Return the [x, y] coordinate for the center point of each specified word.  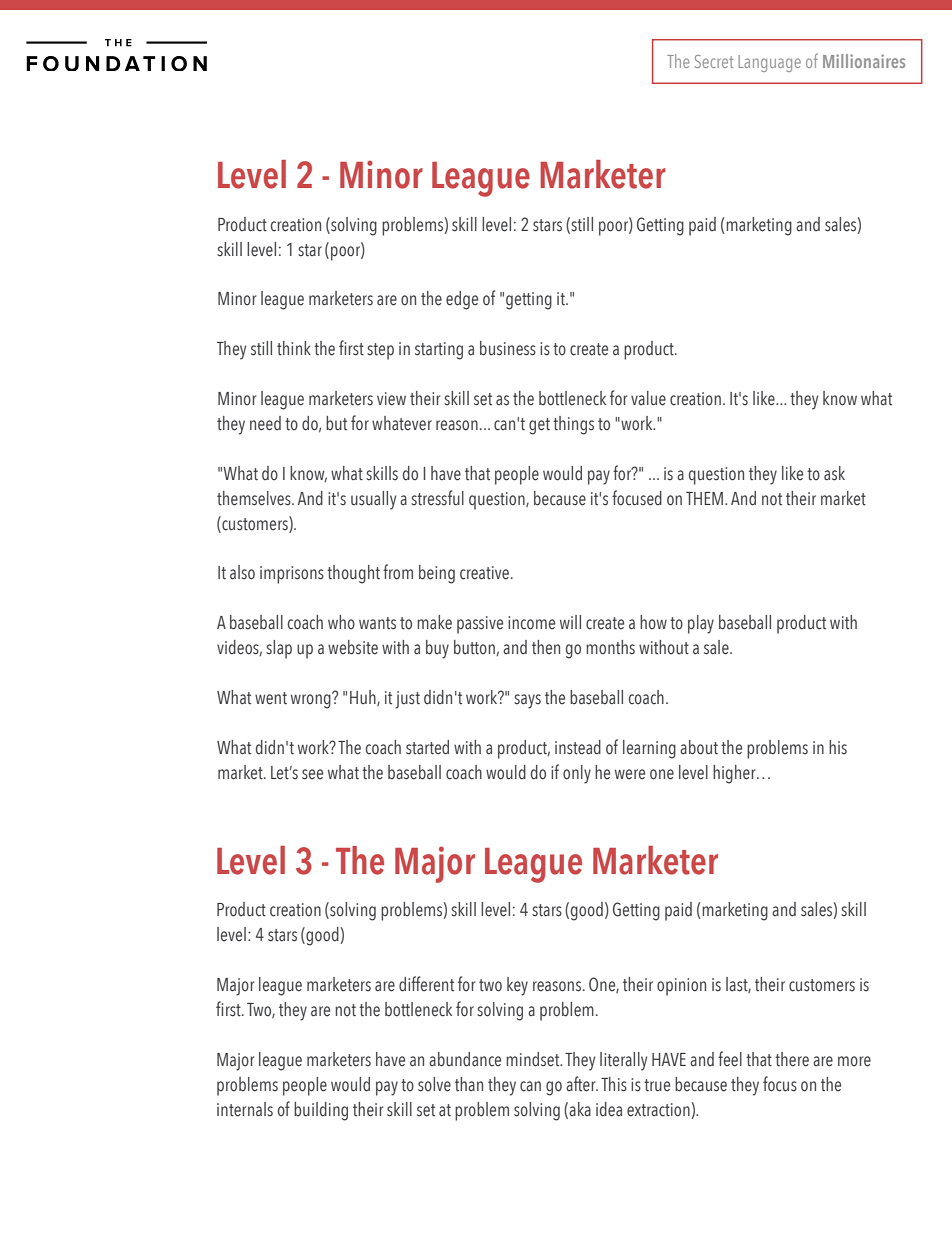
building [321, 1111]
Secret [714, 61]
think [294, 348]
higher [735, 774]
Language [769, 63]
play [701, 624]
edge [462, 300]
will [570, 622]
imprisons [292, 575]
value [648, 398]
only [577, 774]
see [312, 774]
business [508, 348]
